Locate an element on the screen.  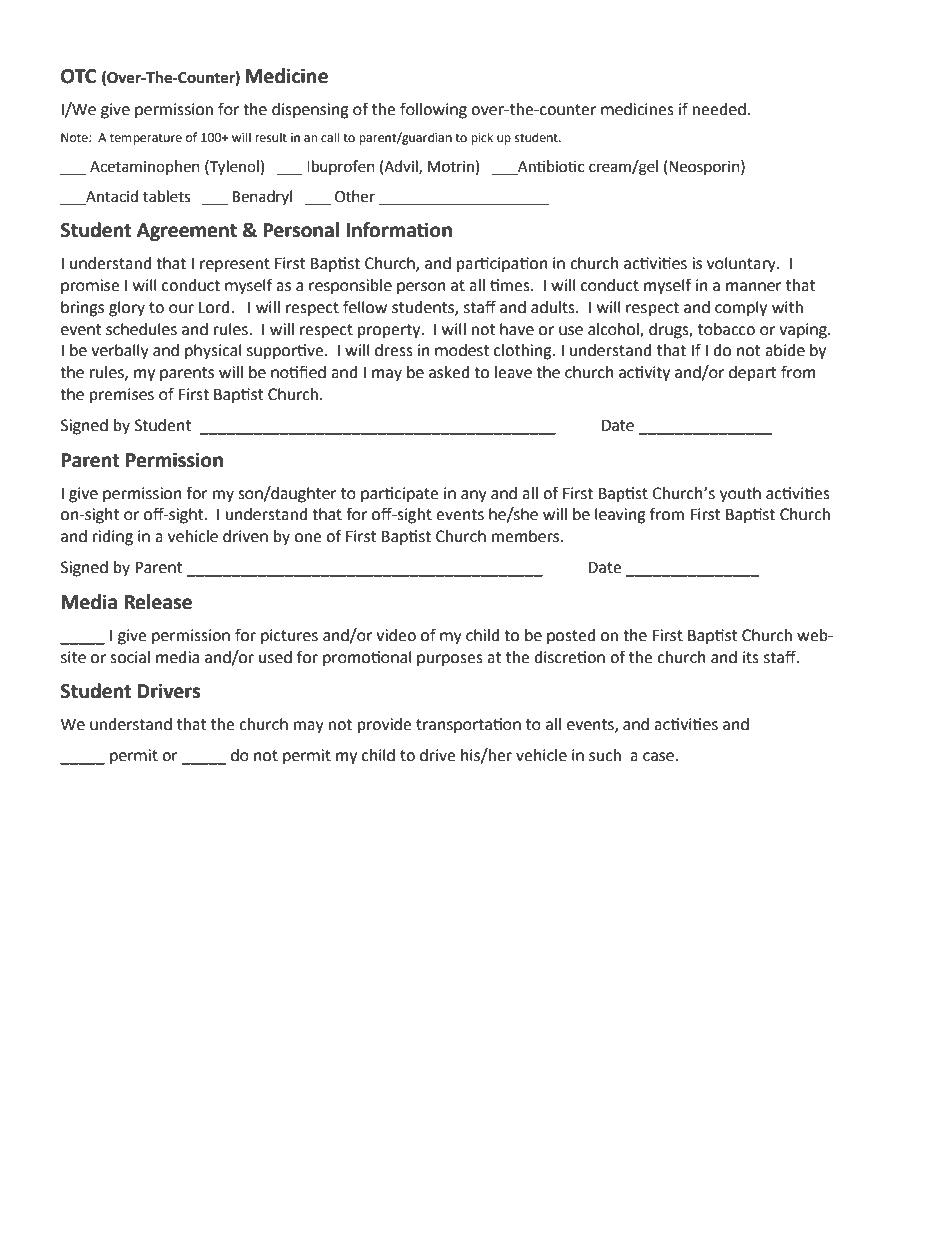
transportation is located at coordinates (468, 726).
